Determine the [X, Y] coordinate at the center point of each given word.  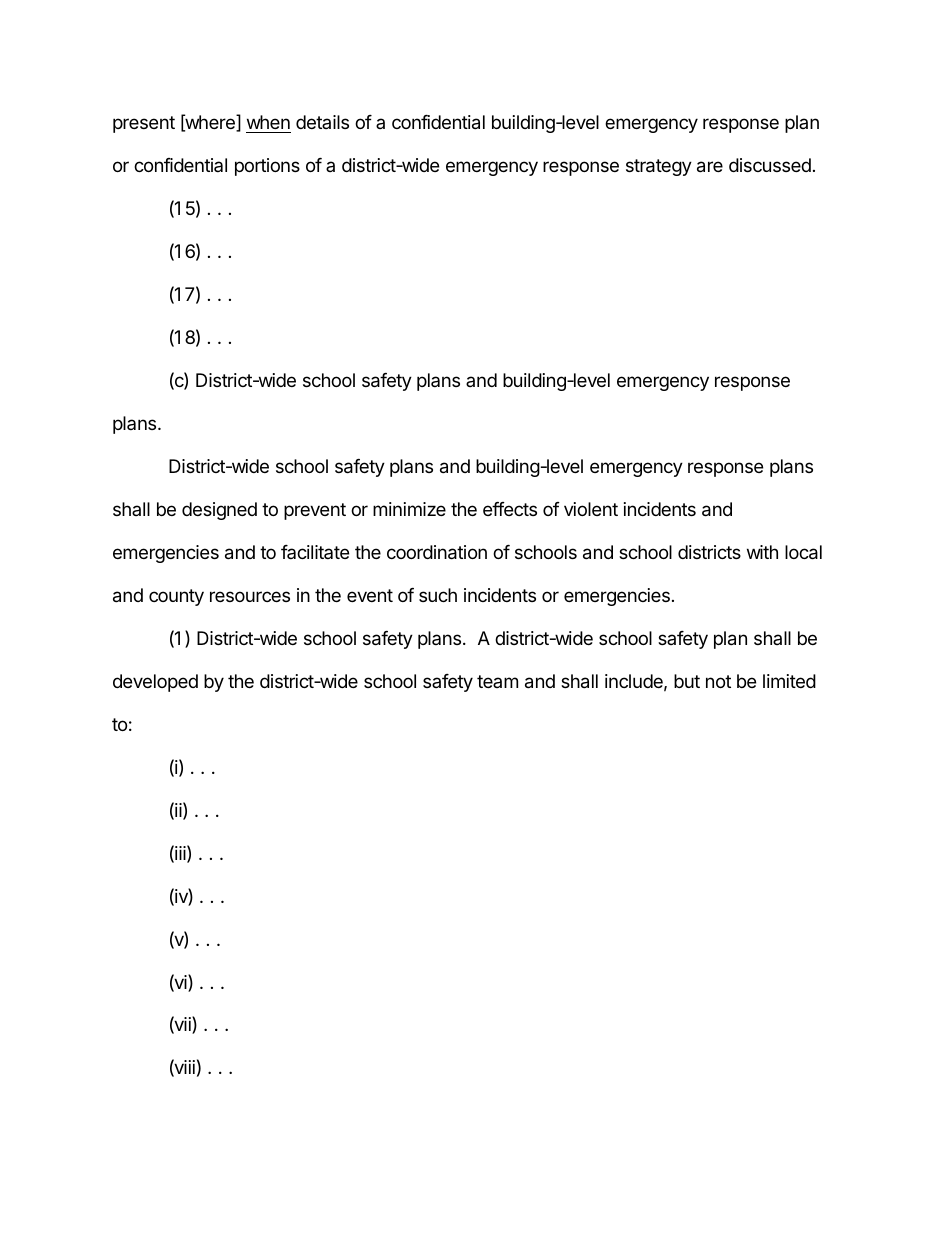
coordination [437, 552]
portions [267, 167]
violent [591, 509]
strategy [659, 167]
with [762, 552]
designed [219, 511]
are [710, 167]
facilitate [315, 552]
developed [155, 683]
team [497, 681]
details [322, 122]
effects [510, 509]
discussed [770, 165]
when [268, 122]
